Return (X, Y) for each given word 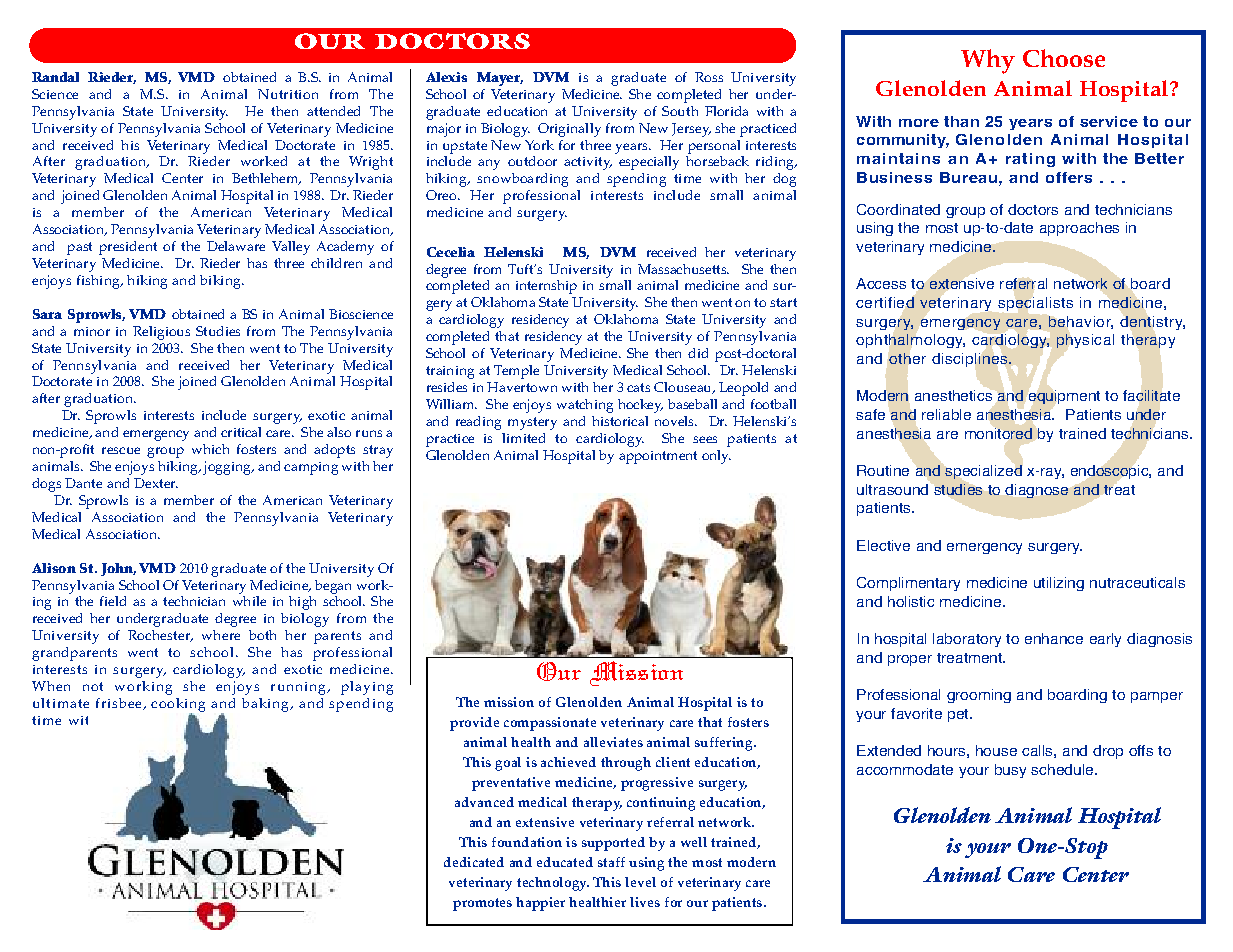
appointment (658, 457)
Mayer (500, 79)
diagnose (1036, 491)
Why (988, 61)
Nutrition (288, 94)
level (640, 882)
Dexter (156, 483)
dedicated (474, 862)
